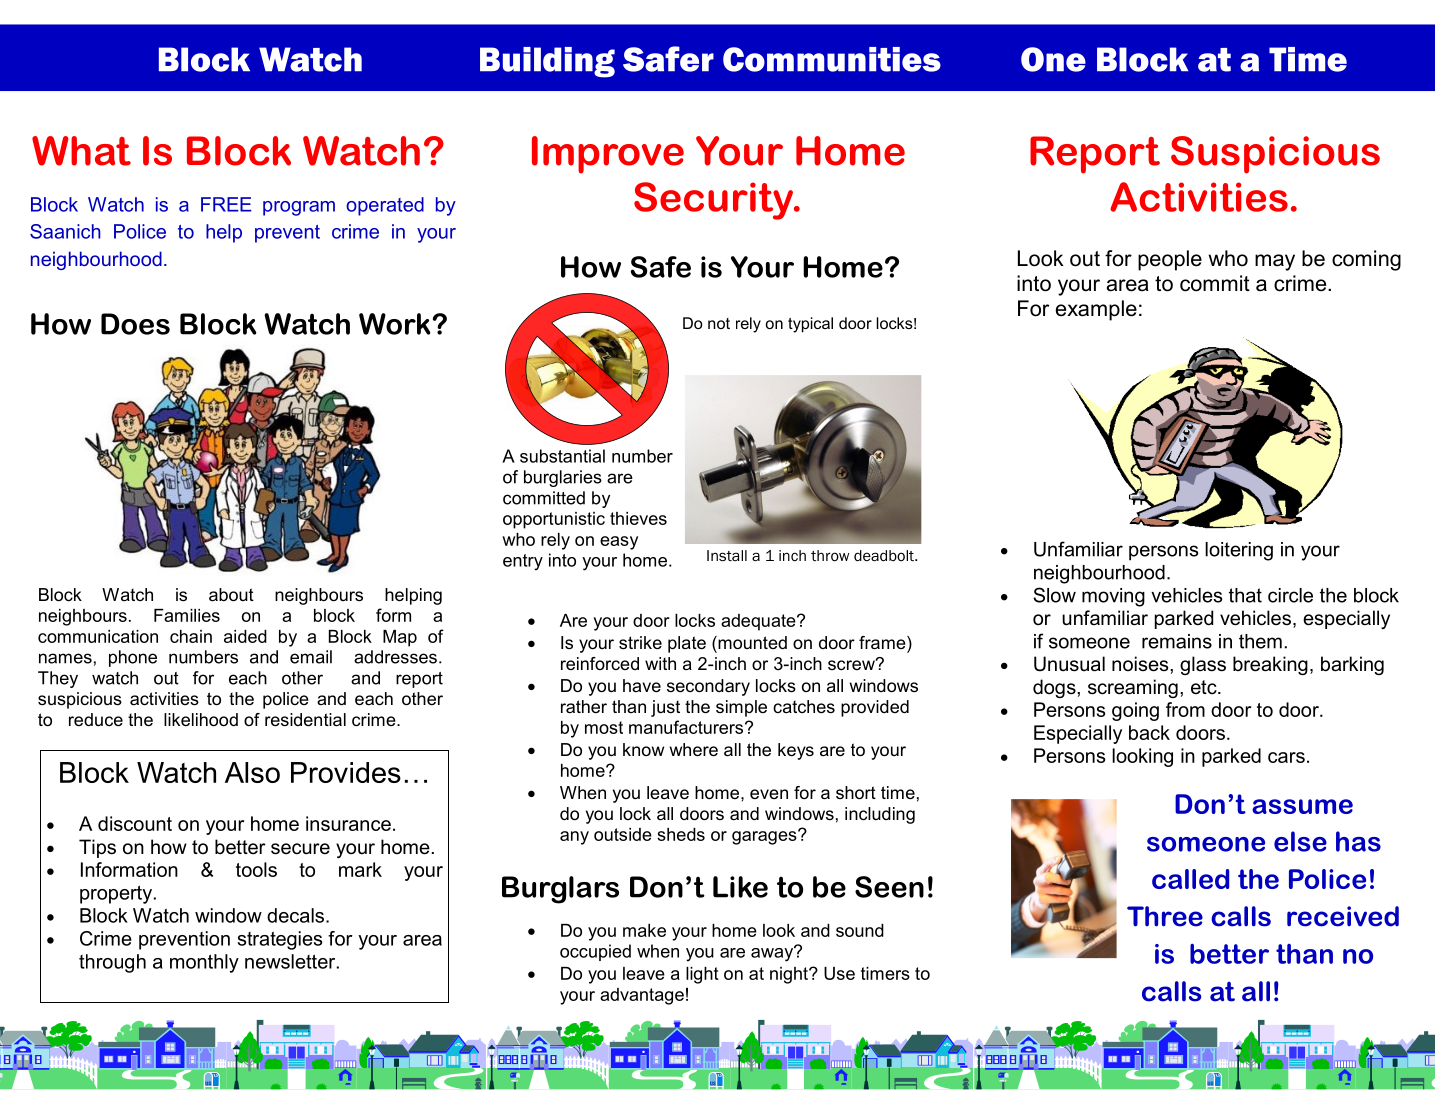 Image resolution: width=1435 pixels, height=1109 pixels. What do you see at coordinates (1096, 310) in the image?
I see `example` at bounding box center [1096, 310].
